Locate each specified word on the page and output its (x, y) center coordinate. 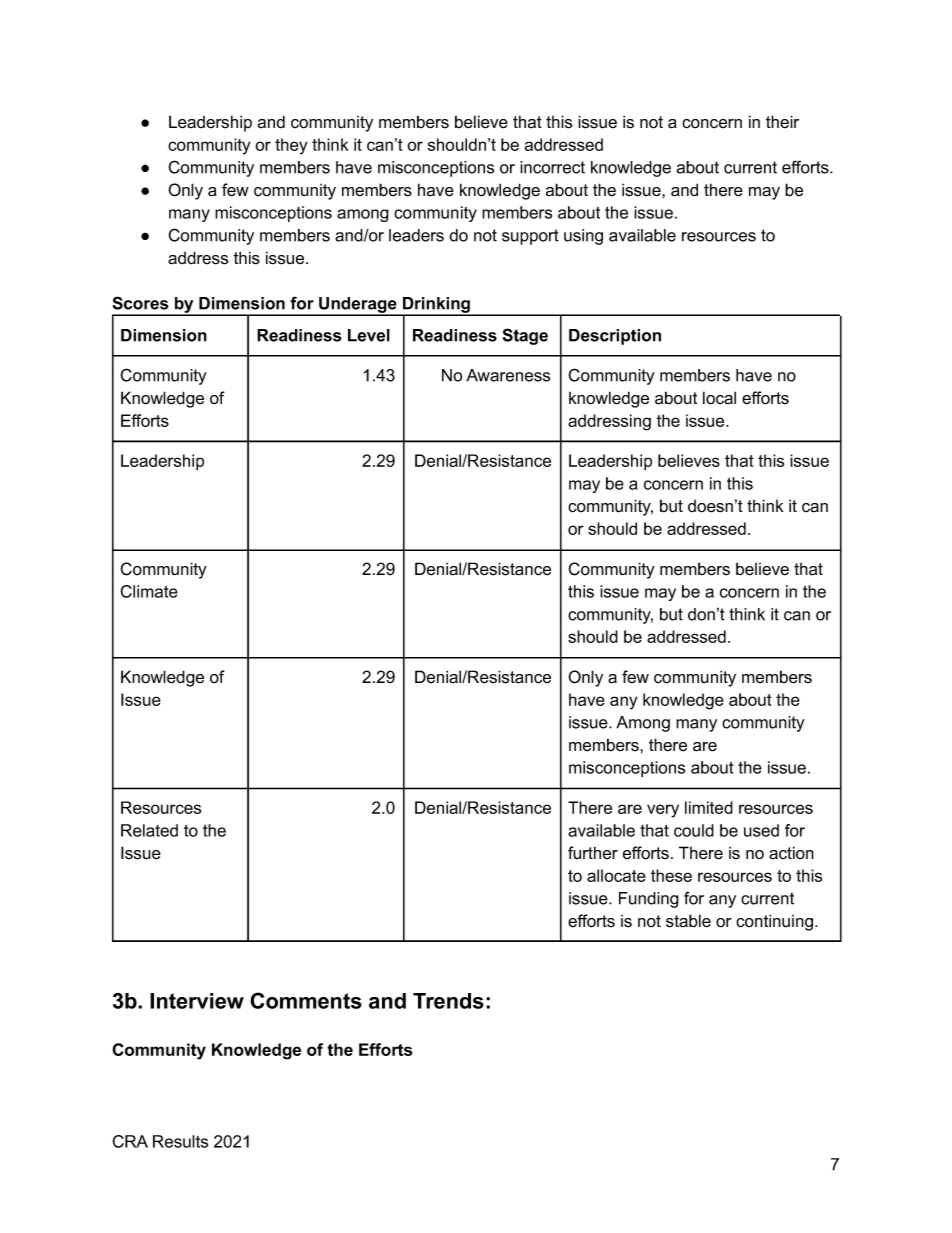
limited (709, 807)
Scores (141, 303)
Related (149, 830)
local (719, 398)
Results (180, 1141)
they (291, 146)
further (593, 853)
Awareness (508, 375)
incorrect (552, 167)
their (782, 122)
